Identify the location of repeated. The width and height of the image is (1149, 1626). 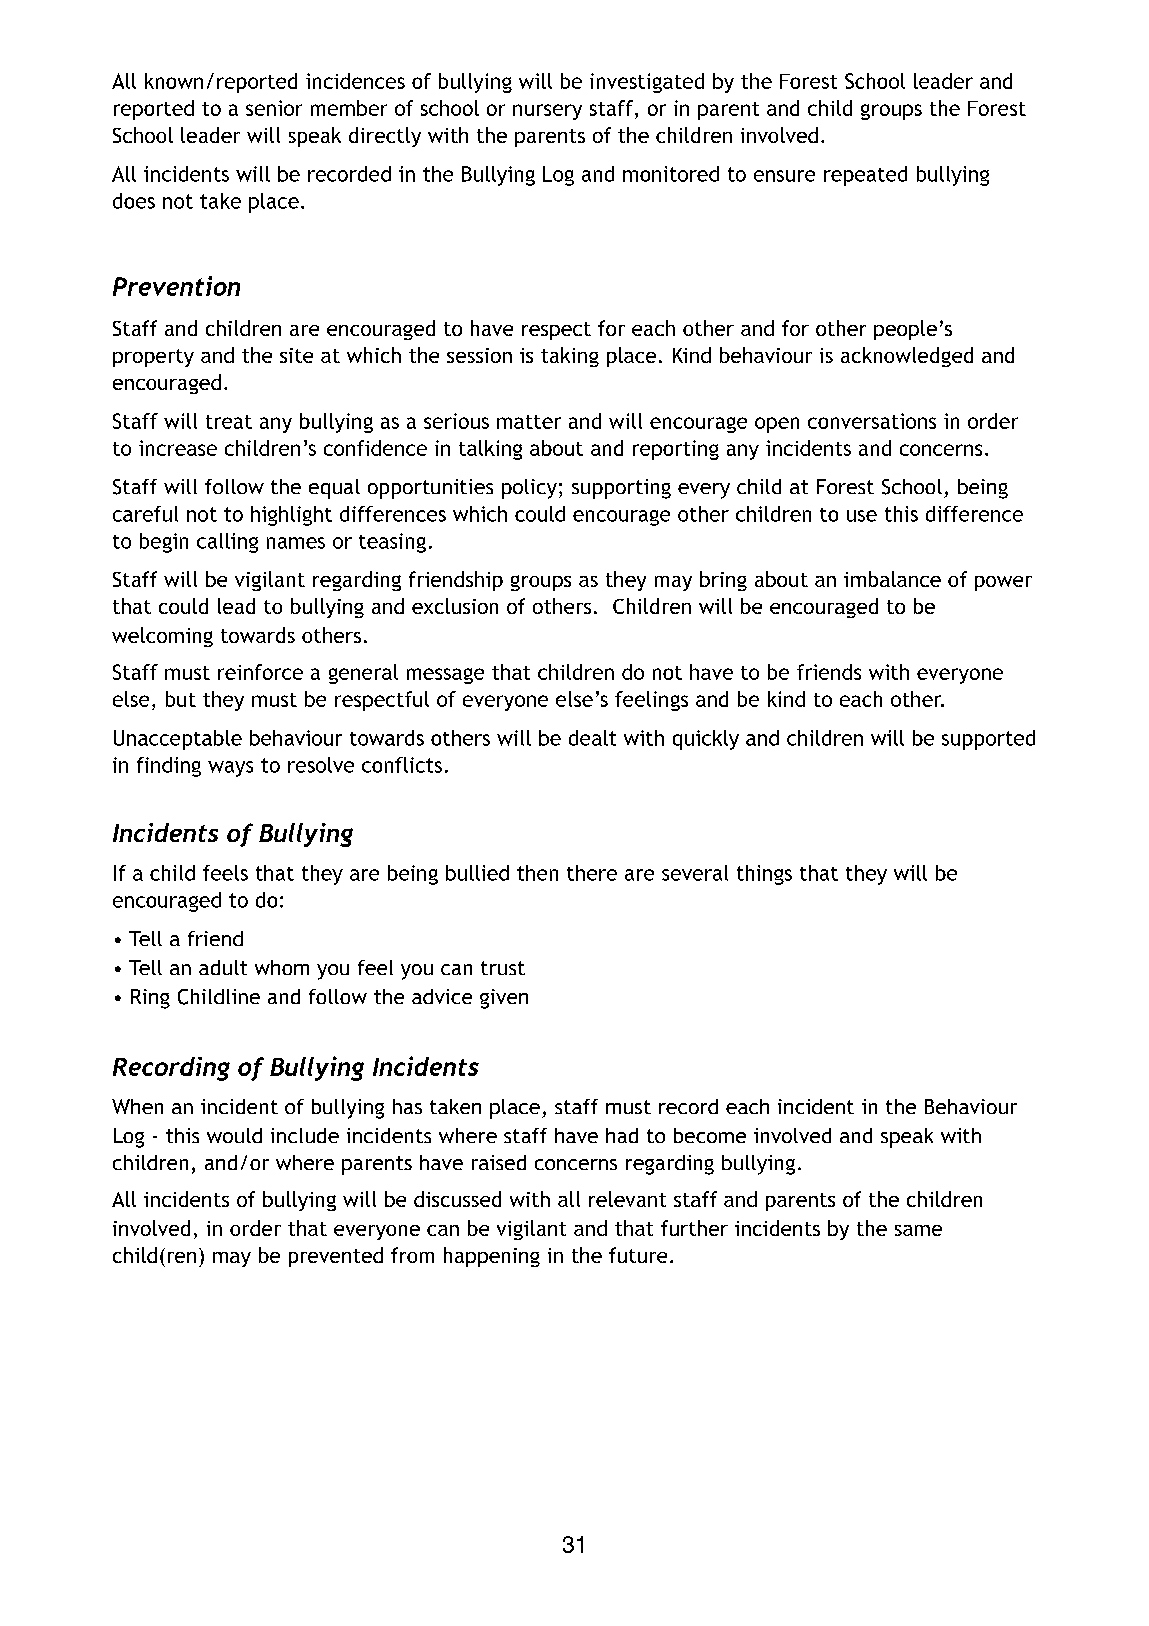
(865, 176).
